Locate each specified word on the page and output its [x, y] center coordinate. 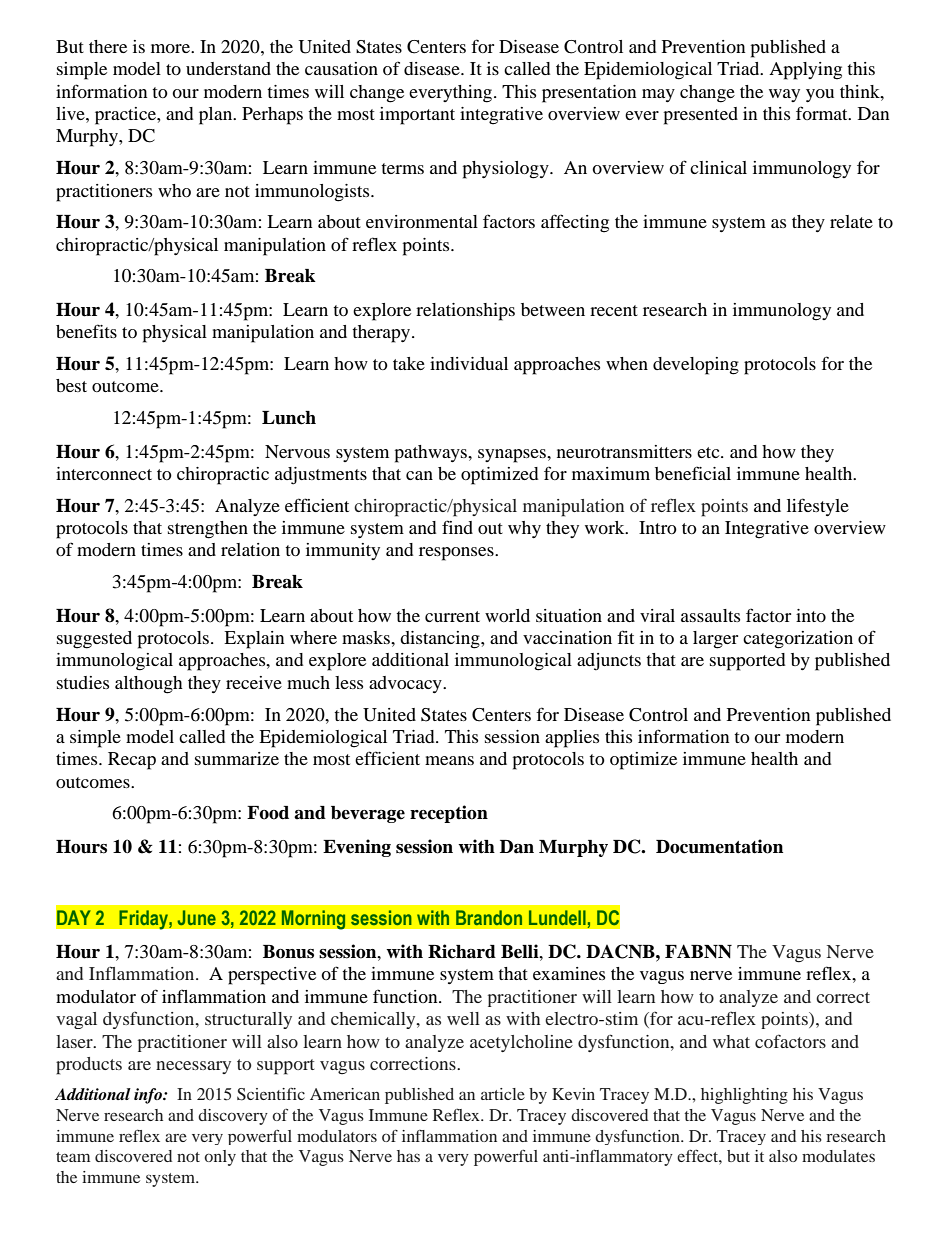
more [171, 48]
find [457, 527]
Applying [805, 71]
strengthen [208, 530]
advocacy [406, 684]
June [196, 917]
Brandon [489, 917]
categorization [798, 640]
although [149, 685]
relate [851, 221]
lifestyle [818, 507]
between [553, 309]
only [220, 1158]
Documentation [719, 846]
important [417, 116]
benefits [86, 331]
